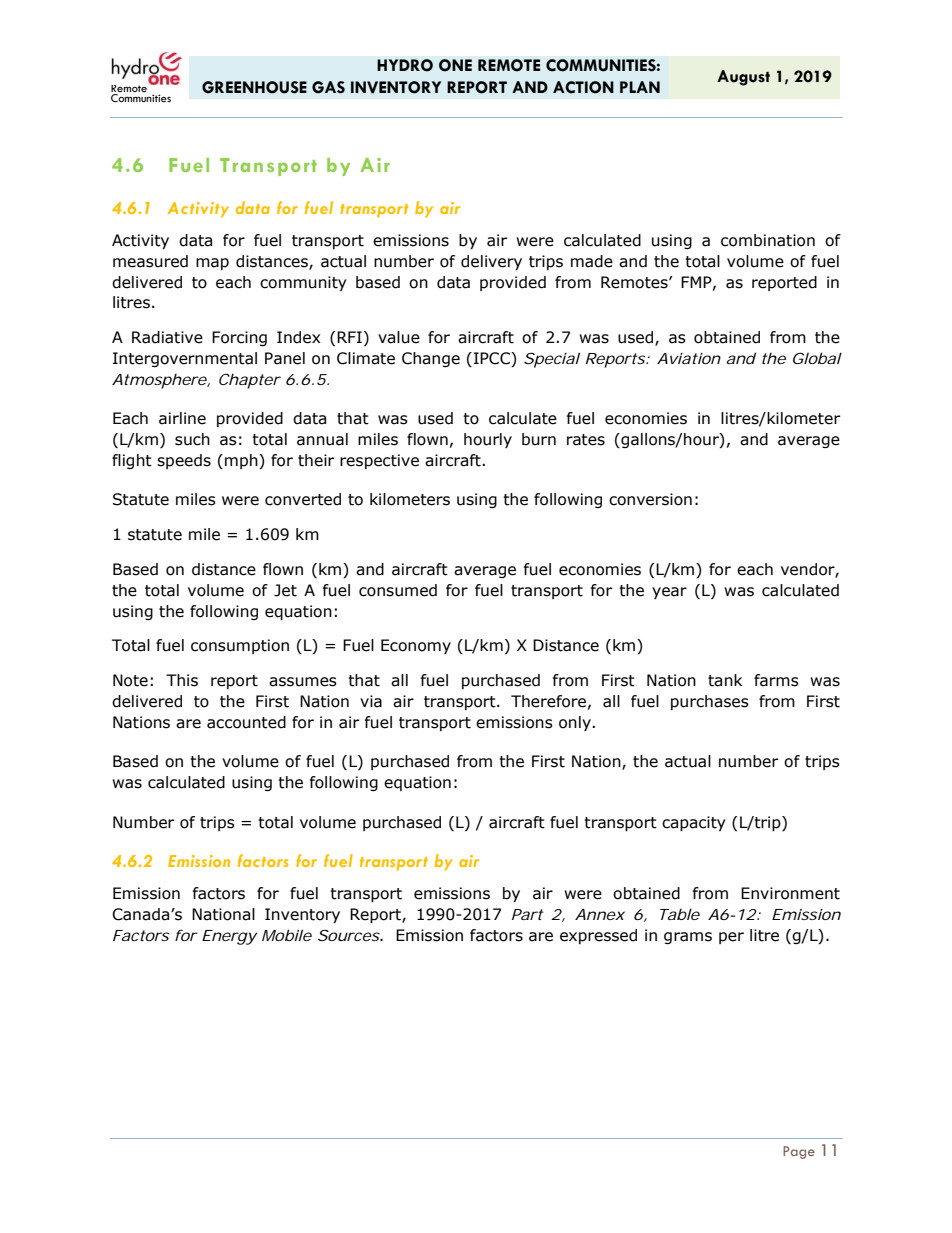 The width and height of the page is (952, 1233). What do you see at coordinates (246, 722) in the page?
I see `accounted` at bounding box center [246, 722].
